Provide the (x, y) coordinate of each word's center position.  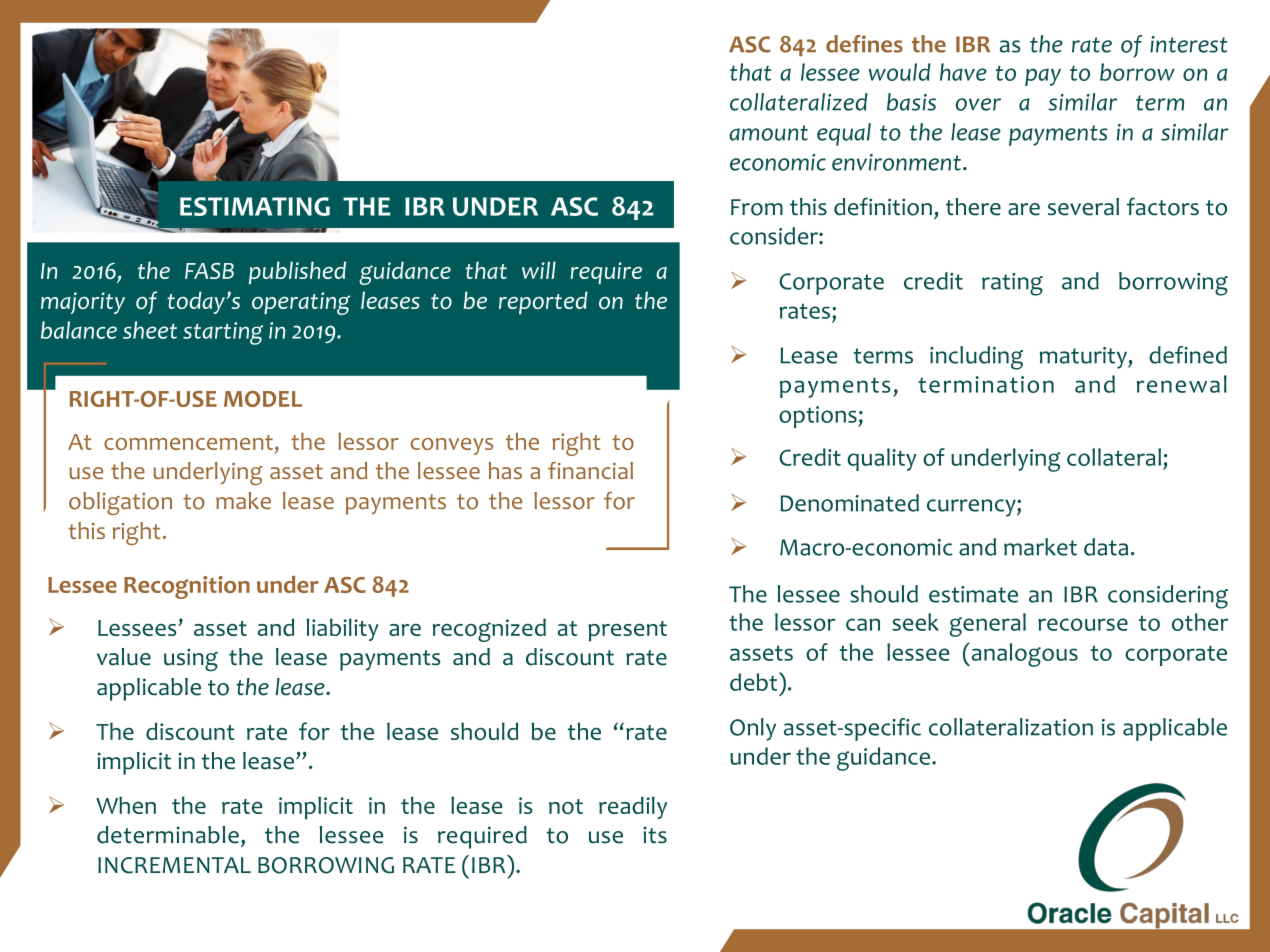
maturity (1084, 358)
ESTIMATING (255, 206)
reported (543, 303)
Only (753, 729)
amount (768, 133)
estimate (973, 594)
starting (223, 333)
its (655, 834)
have (963, 72)
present (627, 631)
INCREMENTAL (174, 865)
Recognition (187, 587)
